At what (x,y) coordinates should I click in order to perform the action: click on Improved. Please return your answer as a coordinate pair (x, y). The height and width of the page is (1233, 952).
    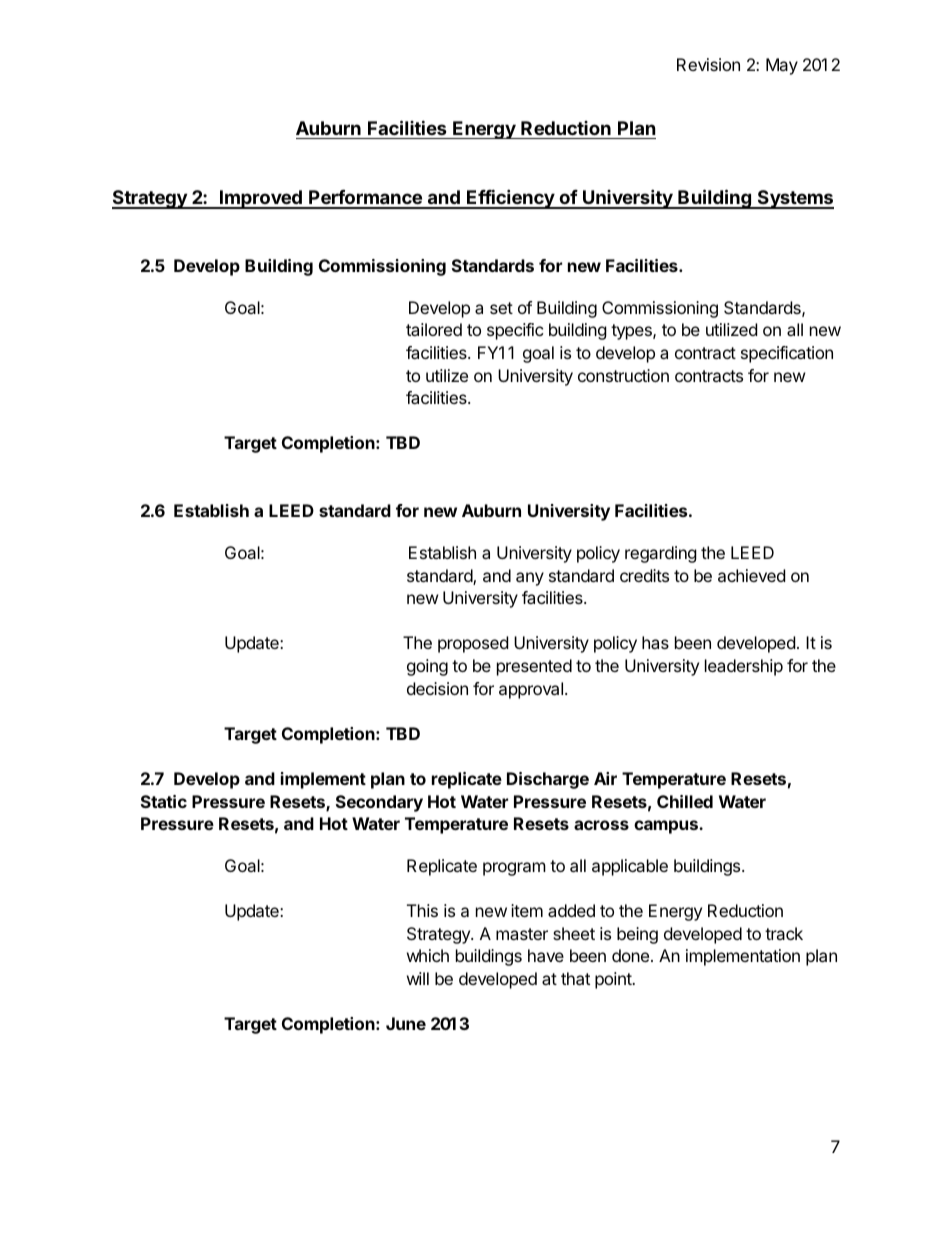
    Looking at the image, I should click on (261, 199).
